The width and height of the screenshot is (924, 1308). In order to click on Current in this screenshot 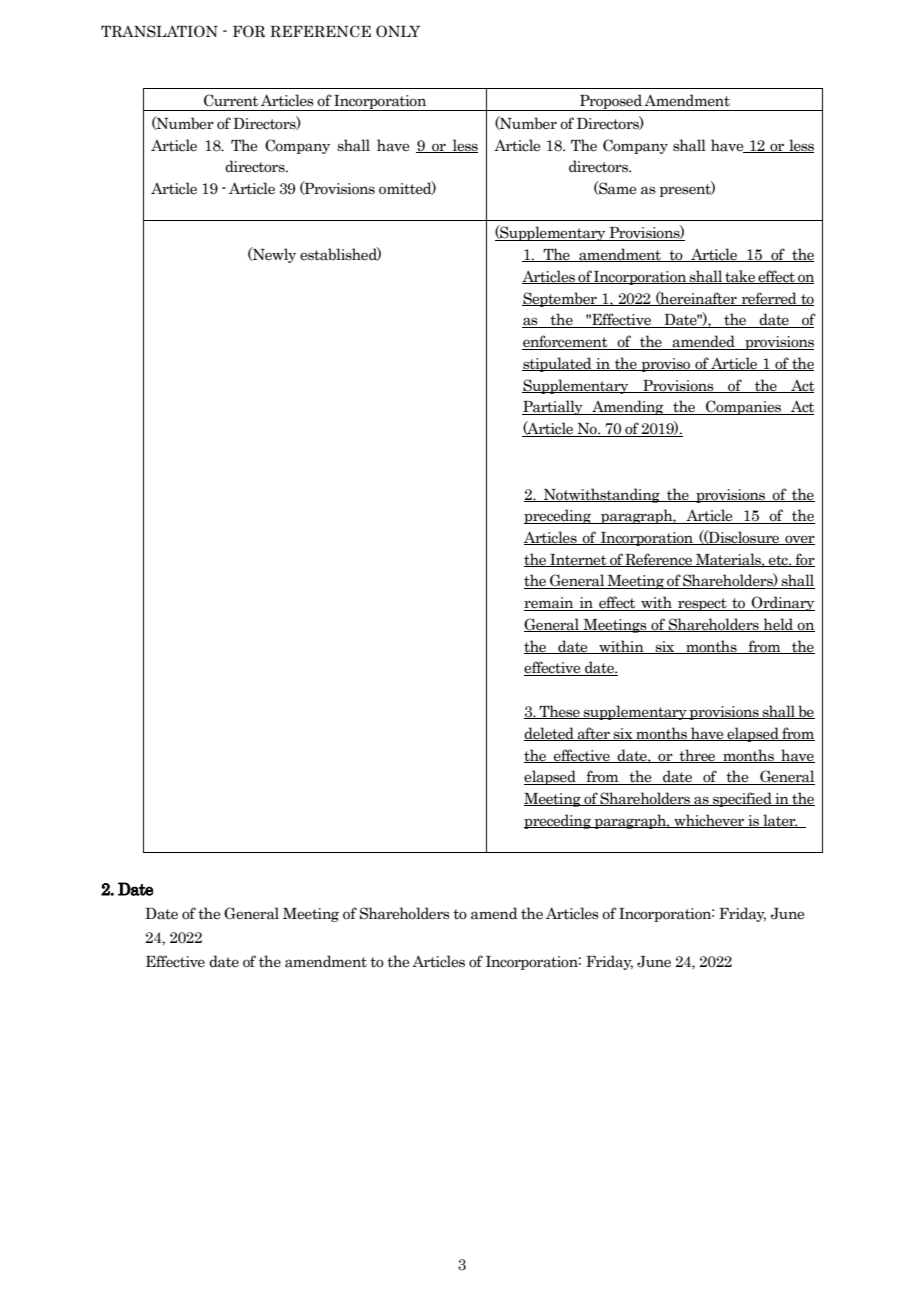, I will do `click(231, 100)`.
